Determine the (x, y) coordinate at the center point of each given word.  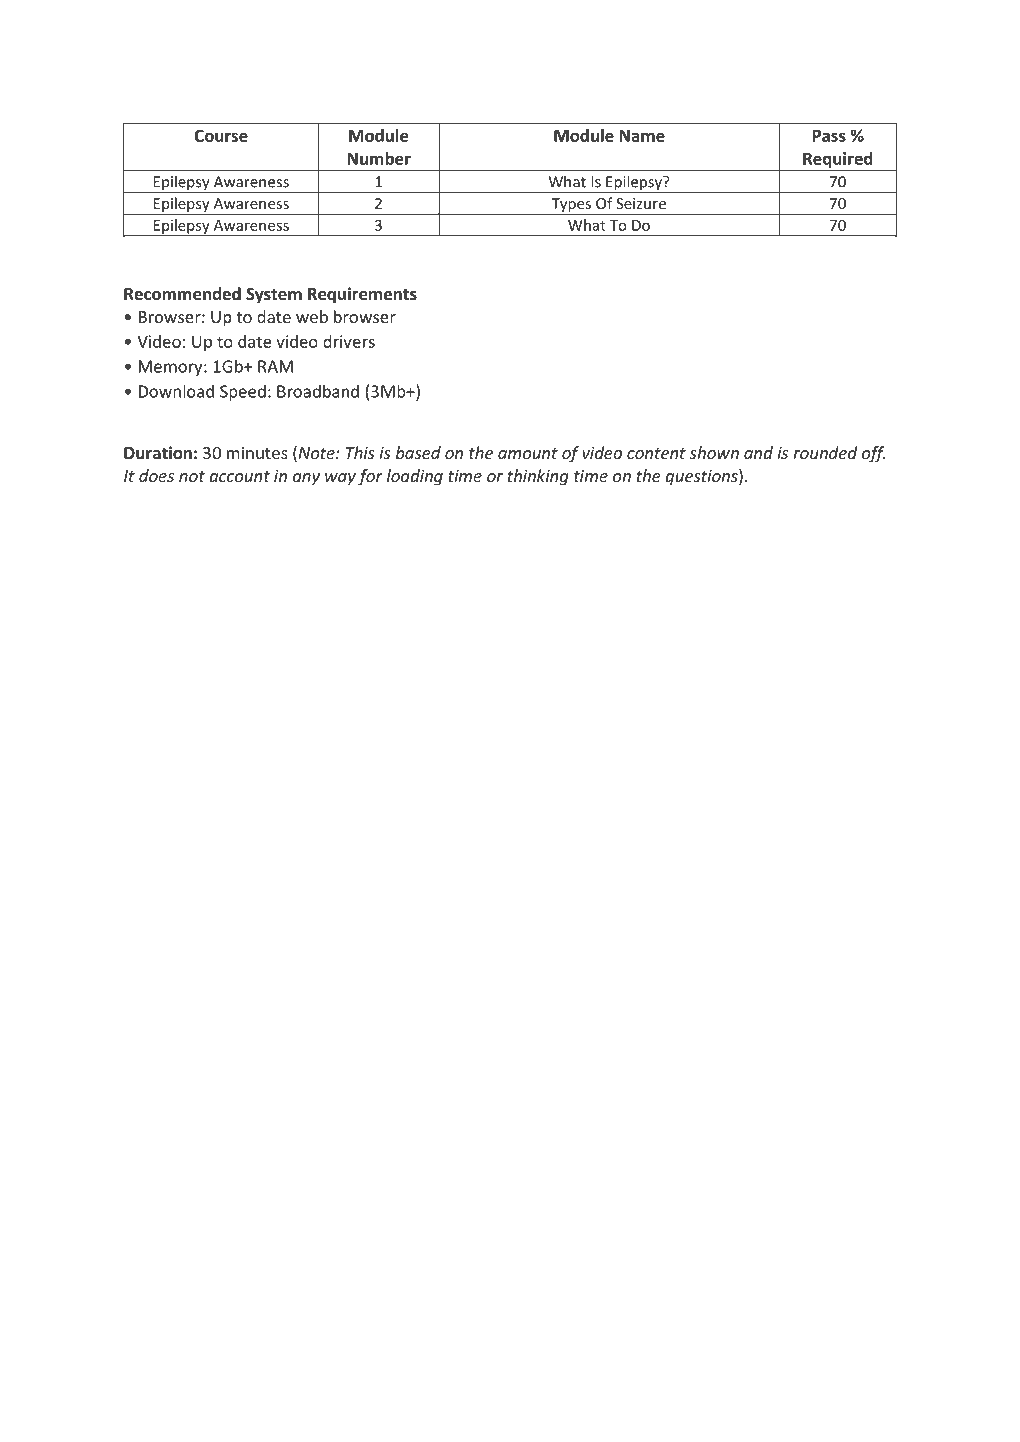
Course (221, 135)
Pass (829, 135)
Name (642, 135)
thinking (538, 477)
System (274, 296)
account (239, 476)
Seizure (641, 203)
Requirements (362, 295)
